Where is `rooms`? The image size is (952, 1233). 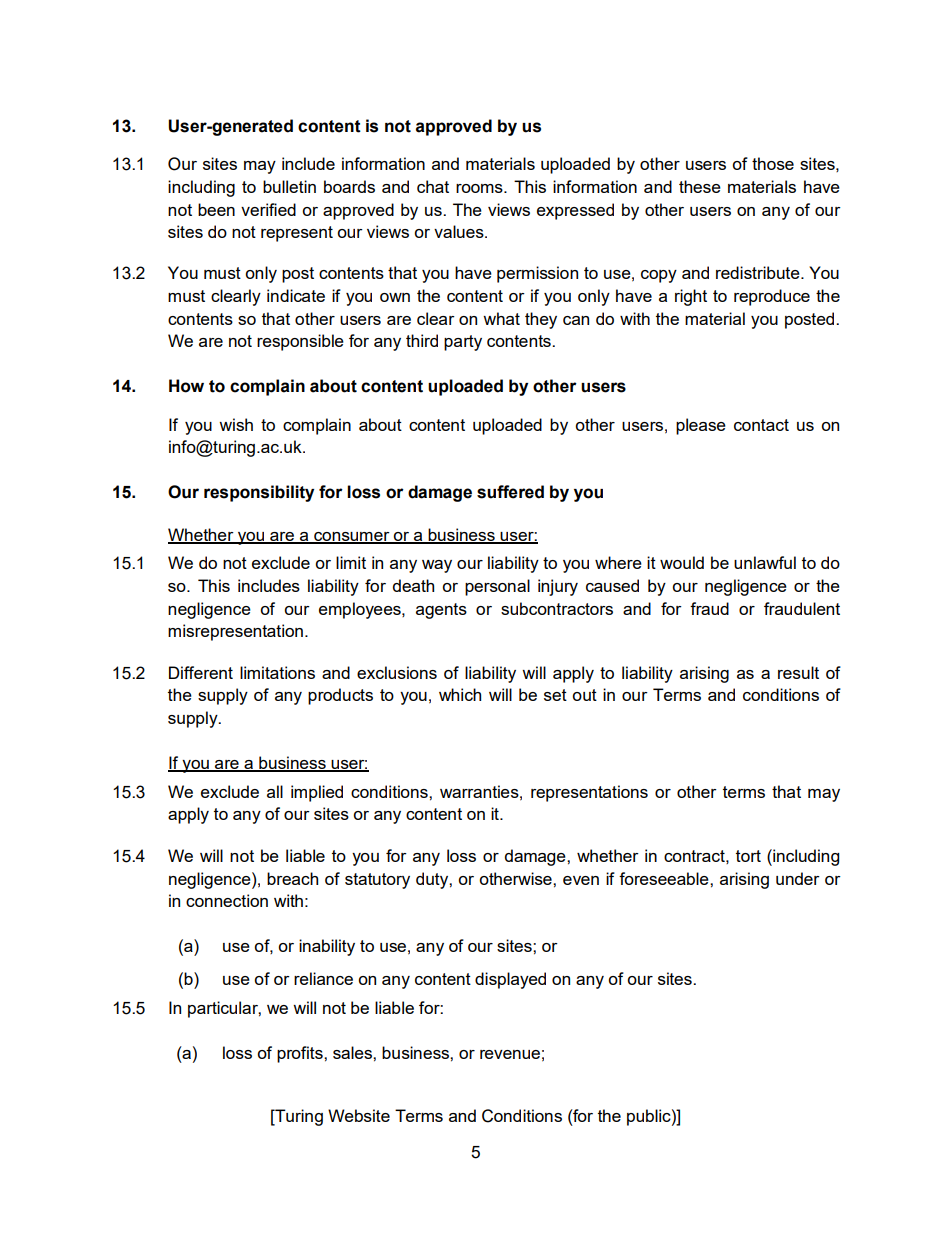
rooms is located at coordinates (480, 188).
